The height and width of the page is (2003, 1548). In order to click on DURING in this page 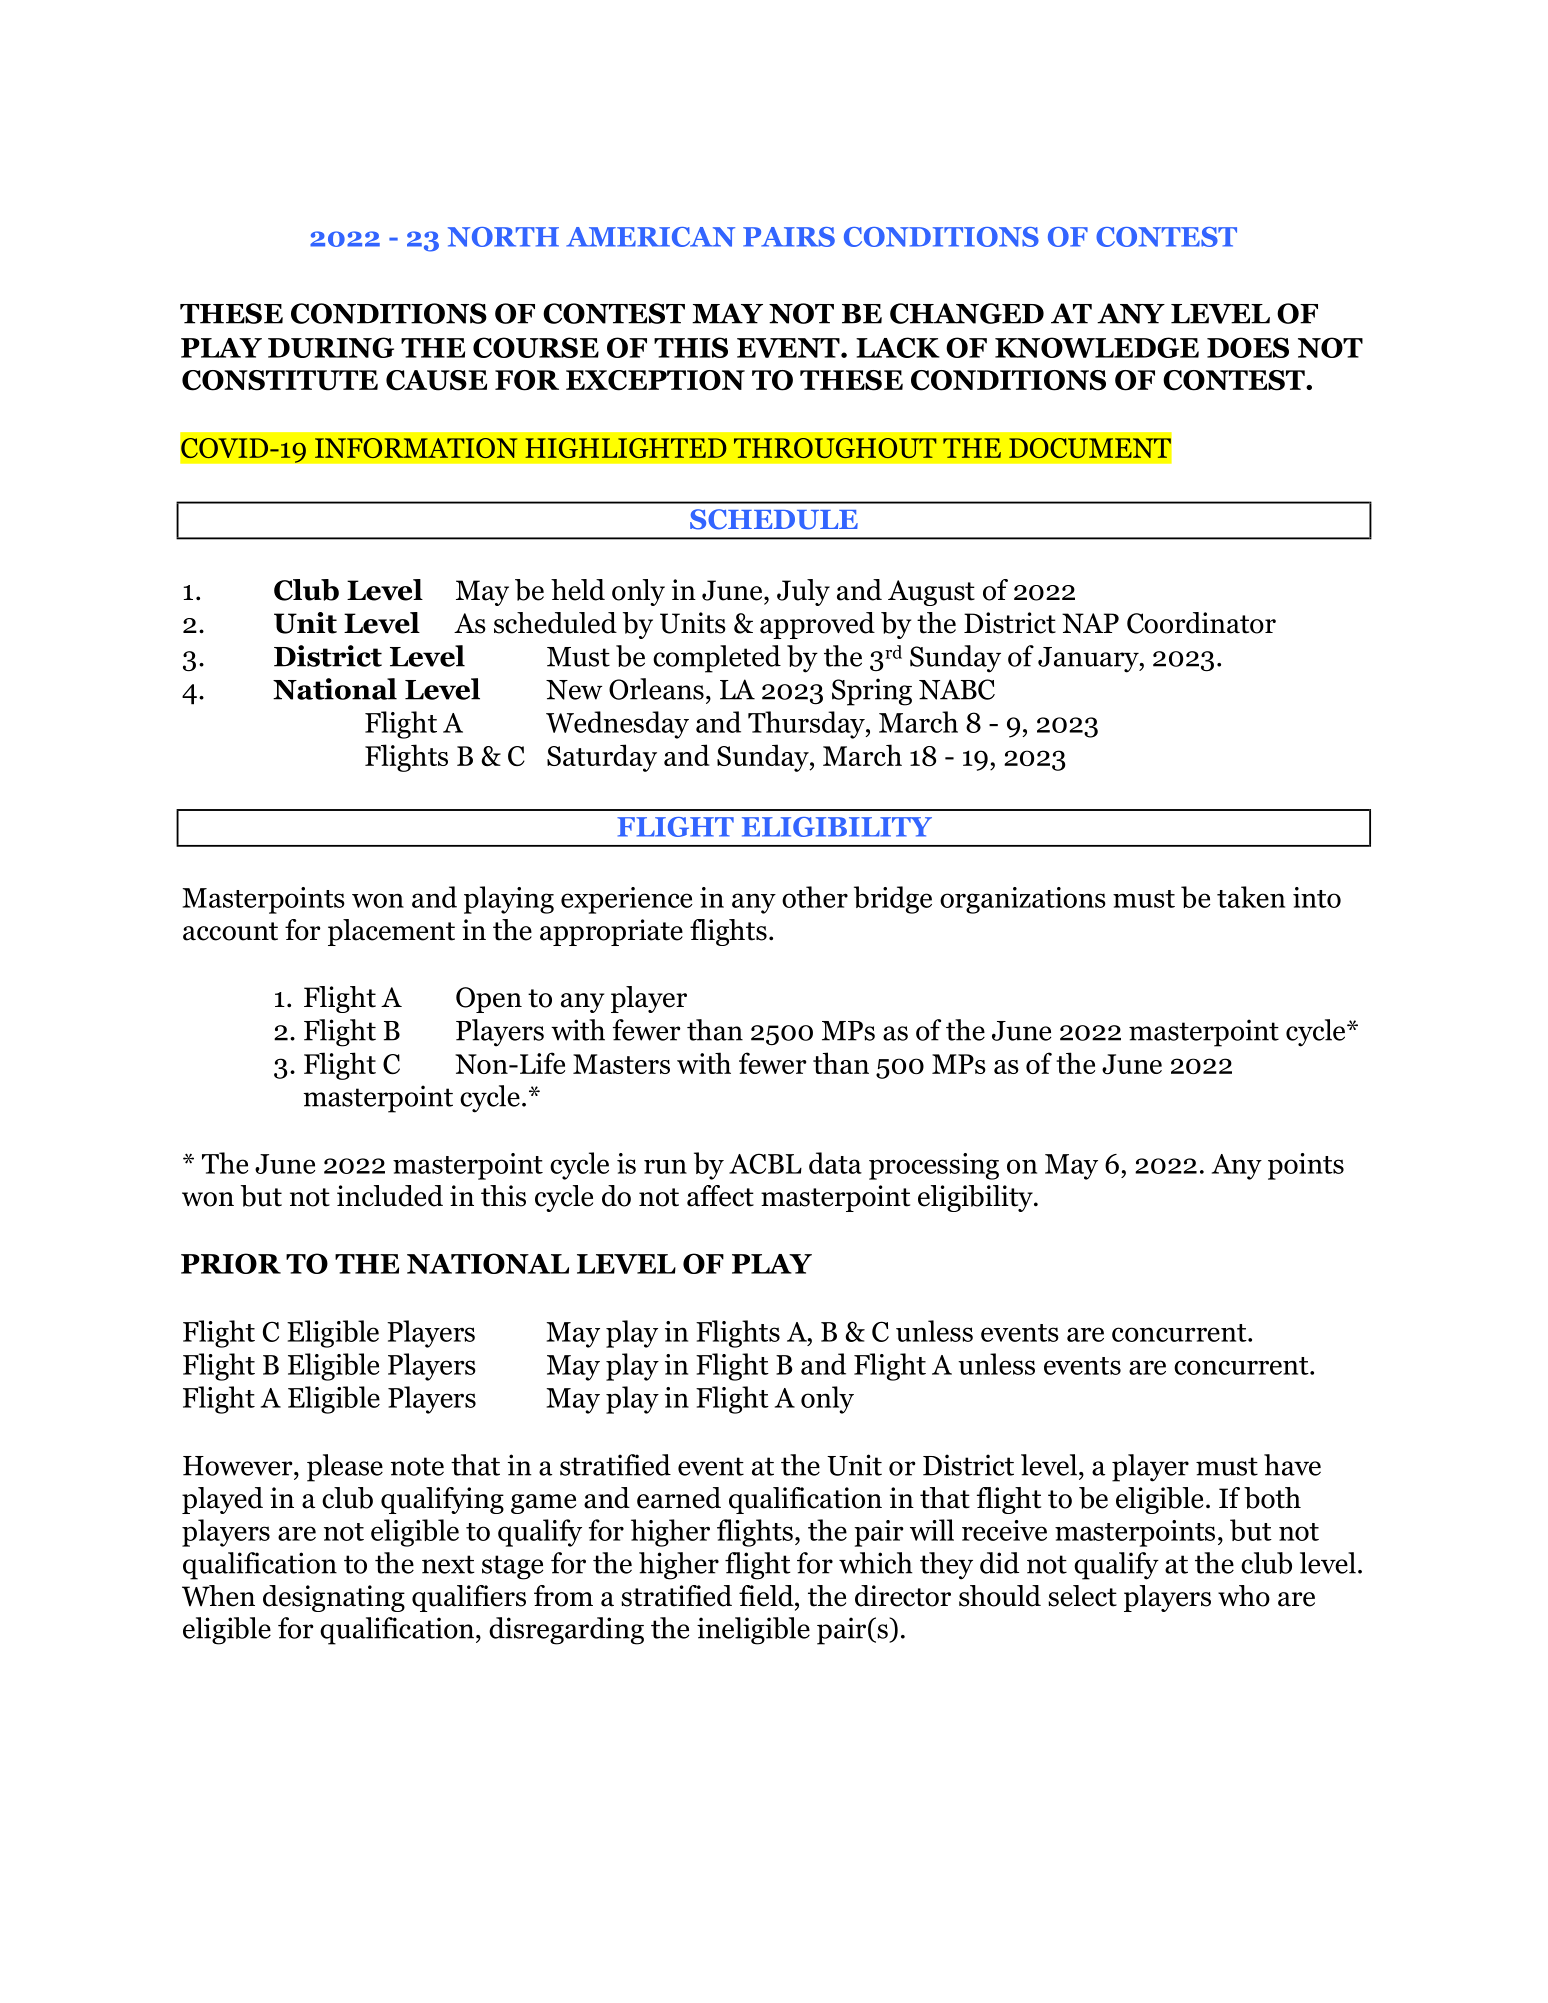, I will do `click(331, 347)`.
